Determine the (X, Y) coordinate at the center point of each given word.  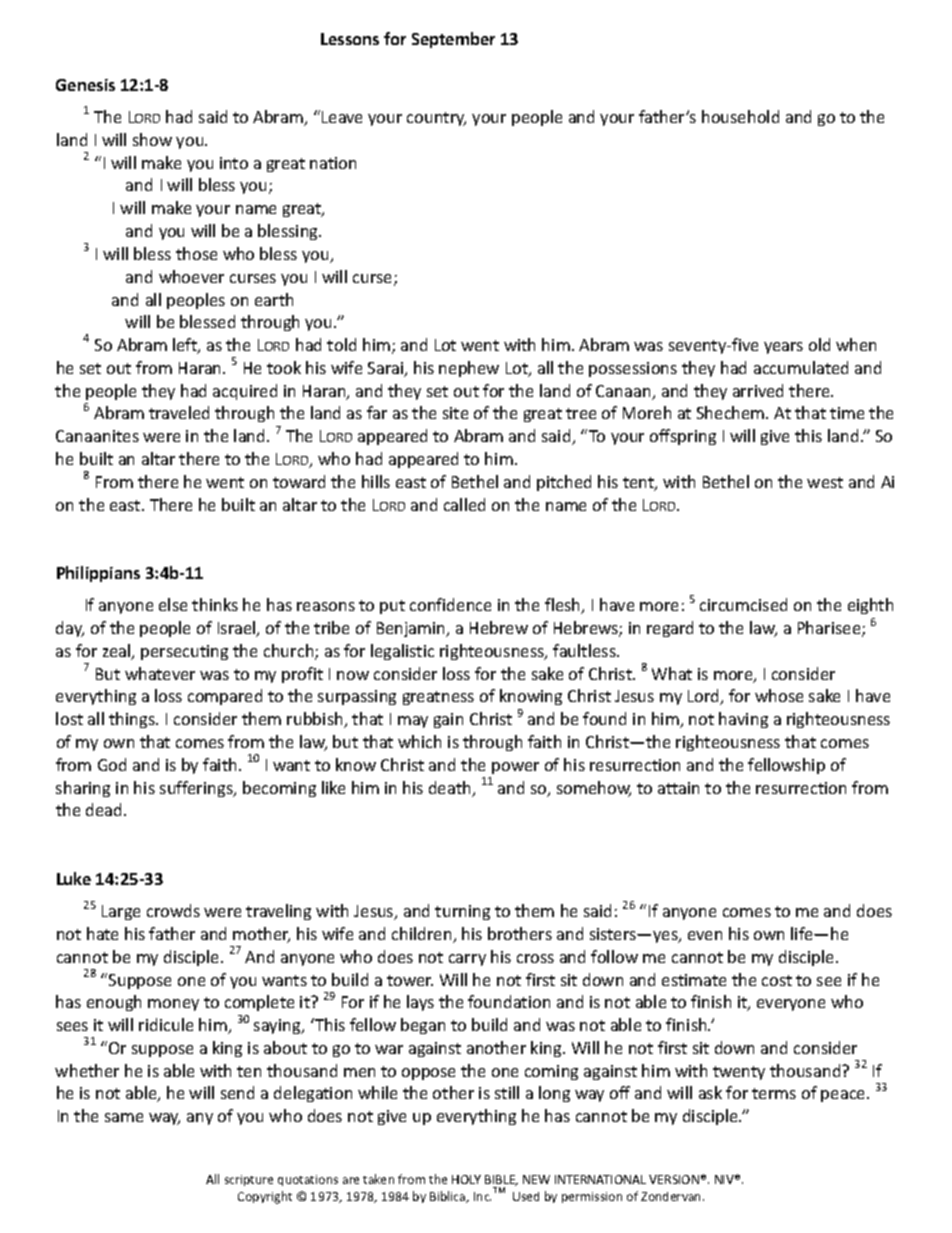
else (173, 604)
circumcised (743, 604)
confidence (450, 604)
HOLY (466, 1179)
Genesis (85, 85)
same (124, 1117)
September (453, 40)
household (740, 116)
